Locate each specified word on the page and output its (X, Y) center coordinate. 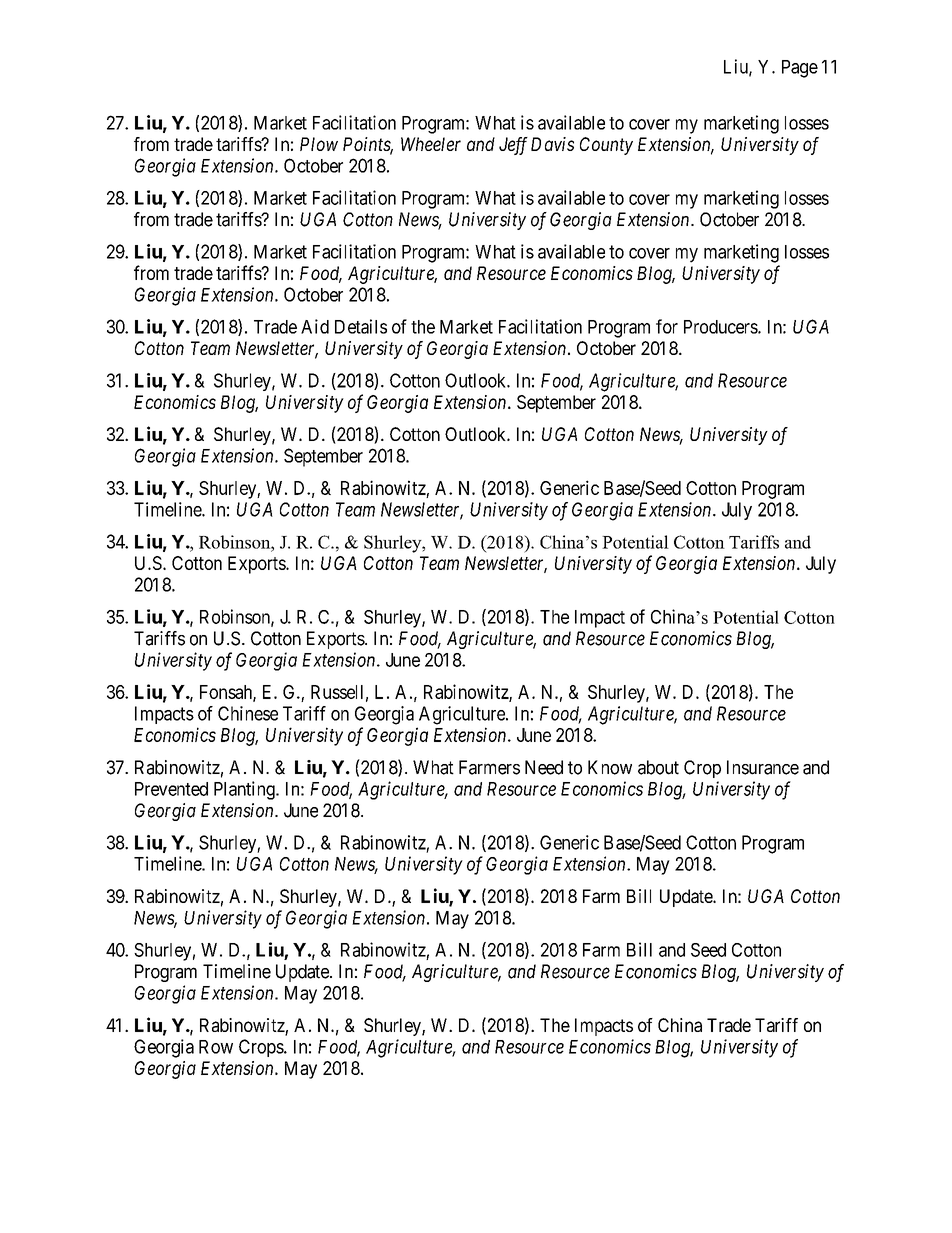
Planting (245, 790)
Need (544, 767)
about (658, 767)
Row (216, 1047)
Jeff (513, 146)
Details (361, 326)
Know (610, 767)
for (667, 326)
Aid (315, 326)
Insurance (763, 767)
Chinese (248, 713)
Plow (319, 144)
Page (800, 69)
